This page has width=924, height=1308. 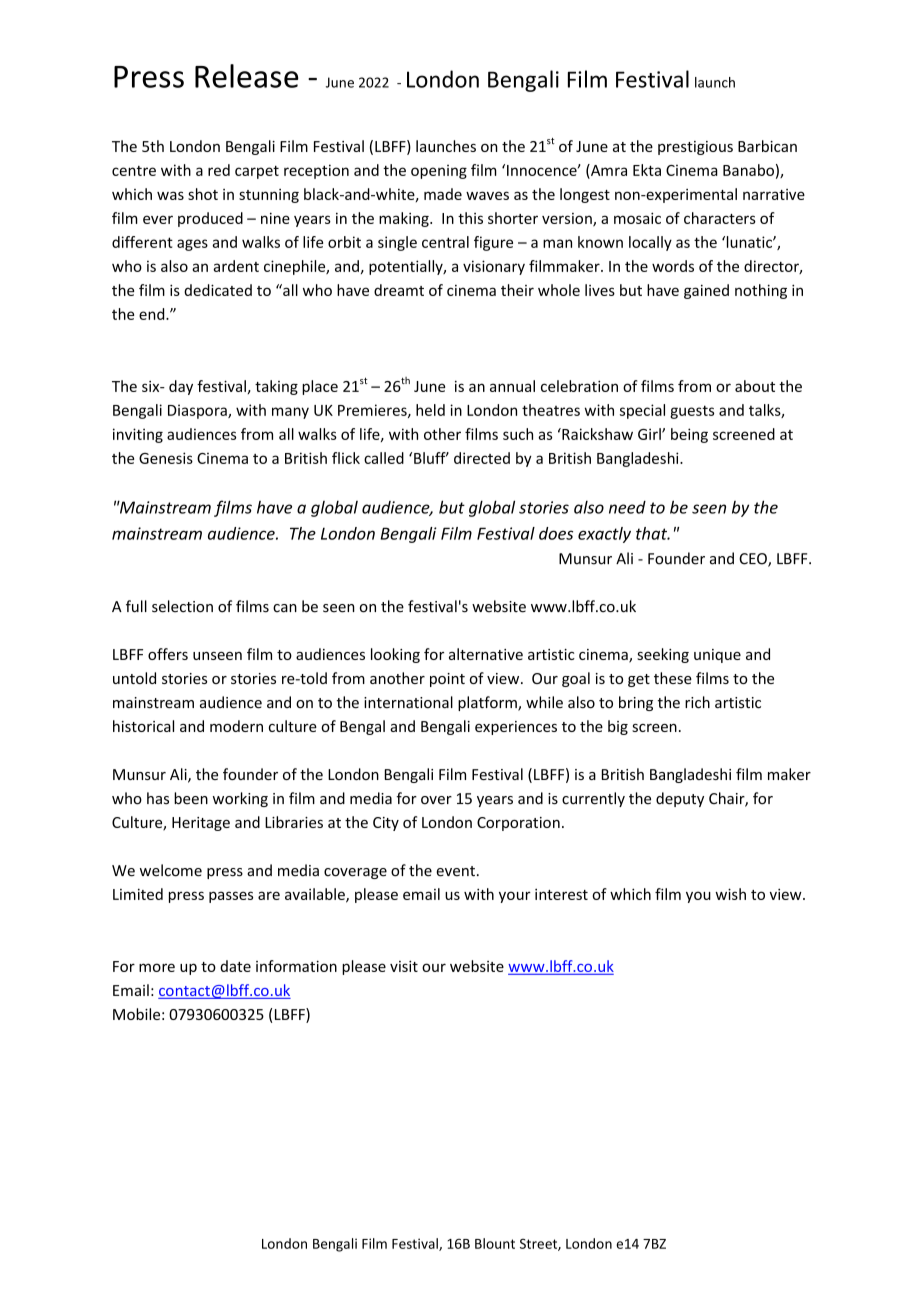 I want to click on opening, so click(x=439, y=172).
